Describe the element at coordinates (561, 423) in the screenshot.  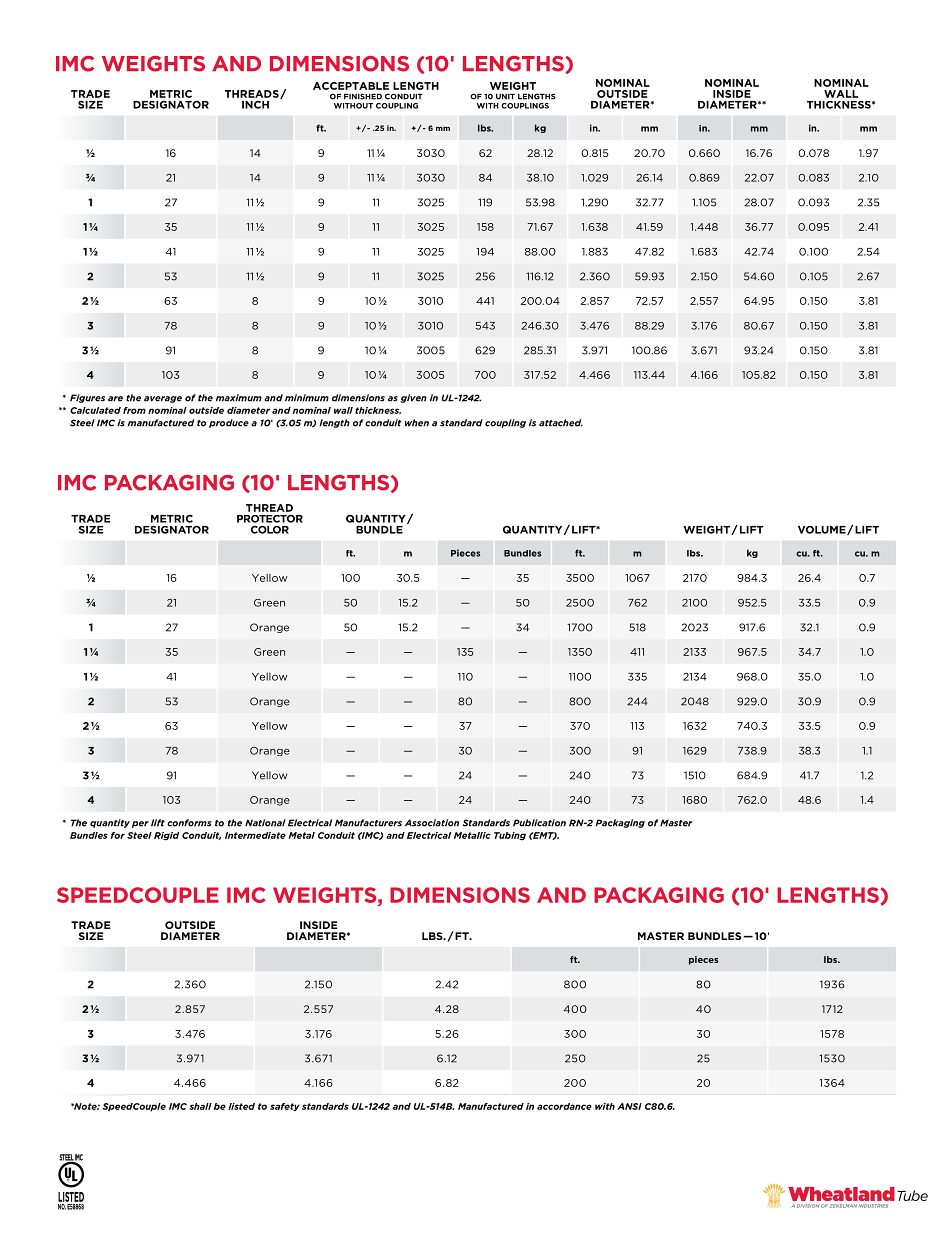
I see `attached` at that location.
